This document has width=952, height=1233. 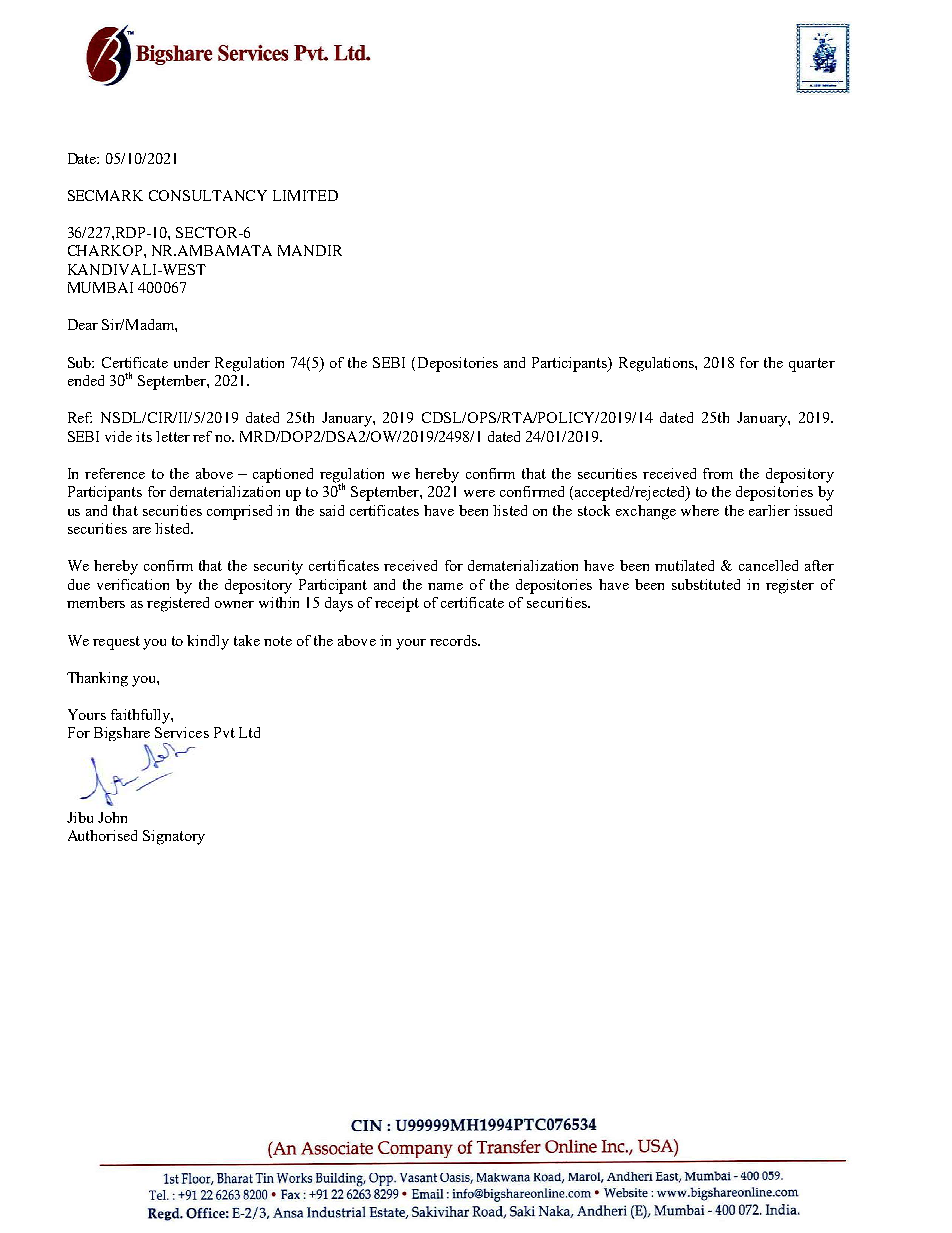 What do you see at coordinates (700, 510) in the document?
I see `where` at bounding box center [700, 510].
